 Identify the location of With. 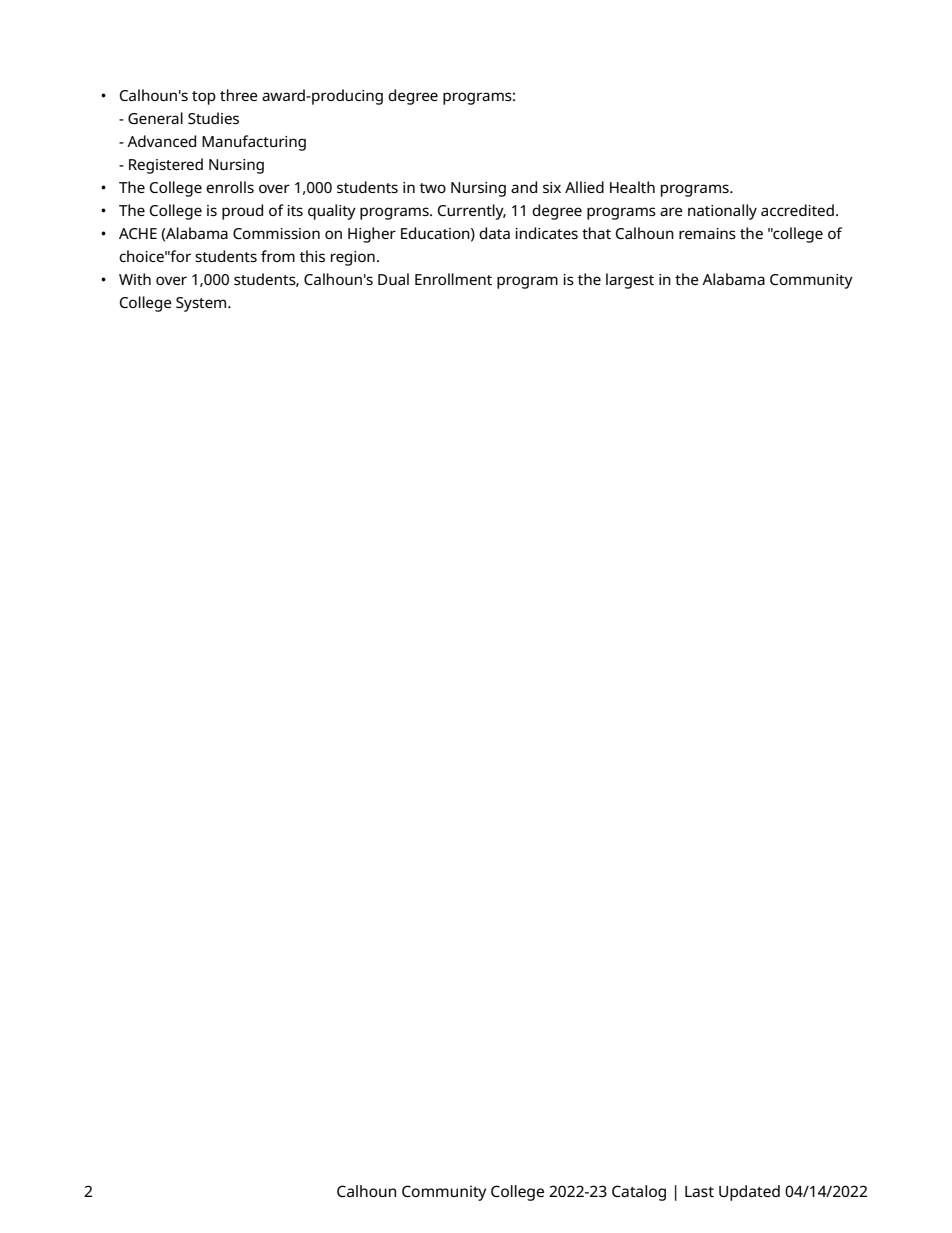
(135, 279).
